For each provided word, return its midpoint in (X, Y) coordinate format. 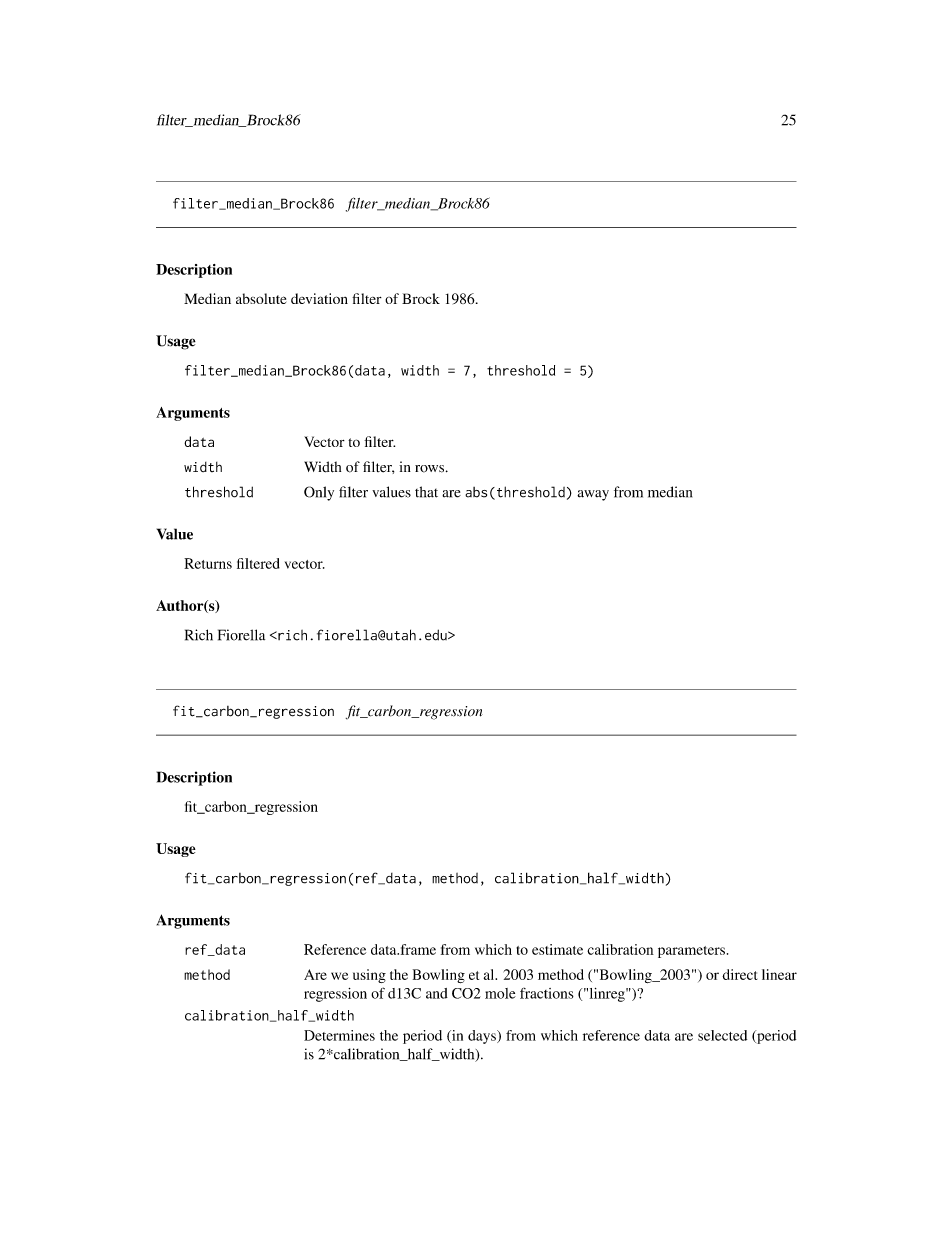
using (369, 976)
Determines (339, 1035)
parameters (691, 952)
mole (500, 993)
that (426, 492)
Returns (208, 563)
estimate (557, 949)
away (593, 495)
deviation (319, 298)
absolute (261, 298)
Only (319, 493)
